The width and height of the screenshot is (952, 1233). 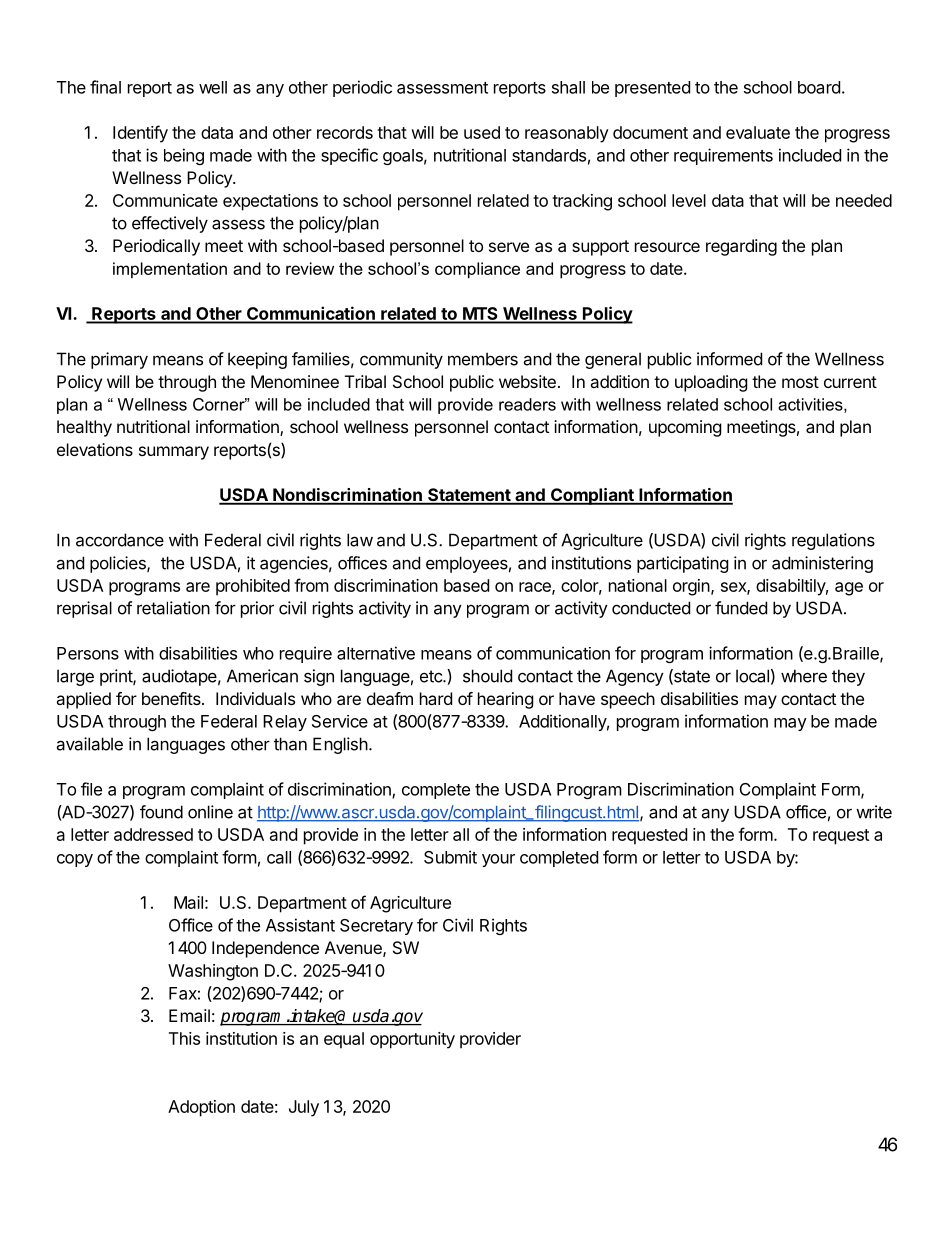 What do you see at coordinates (140, 134) in the screenshot?
I see `Identify` at bounding box center [140, 134].
